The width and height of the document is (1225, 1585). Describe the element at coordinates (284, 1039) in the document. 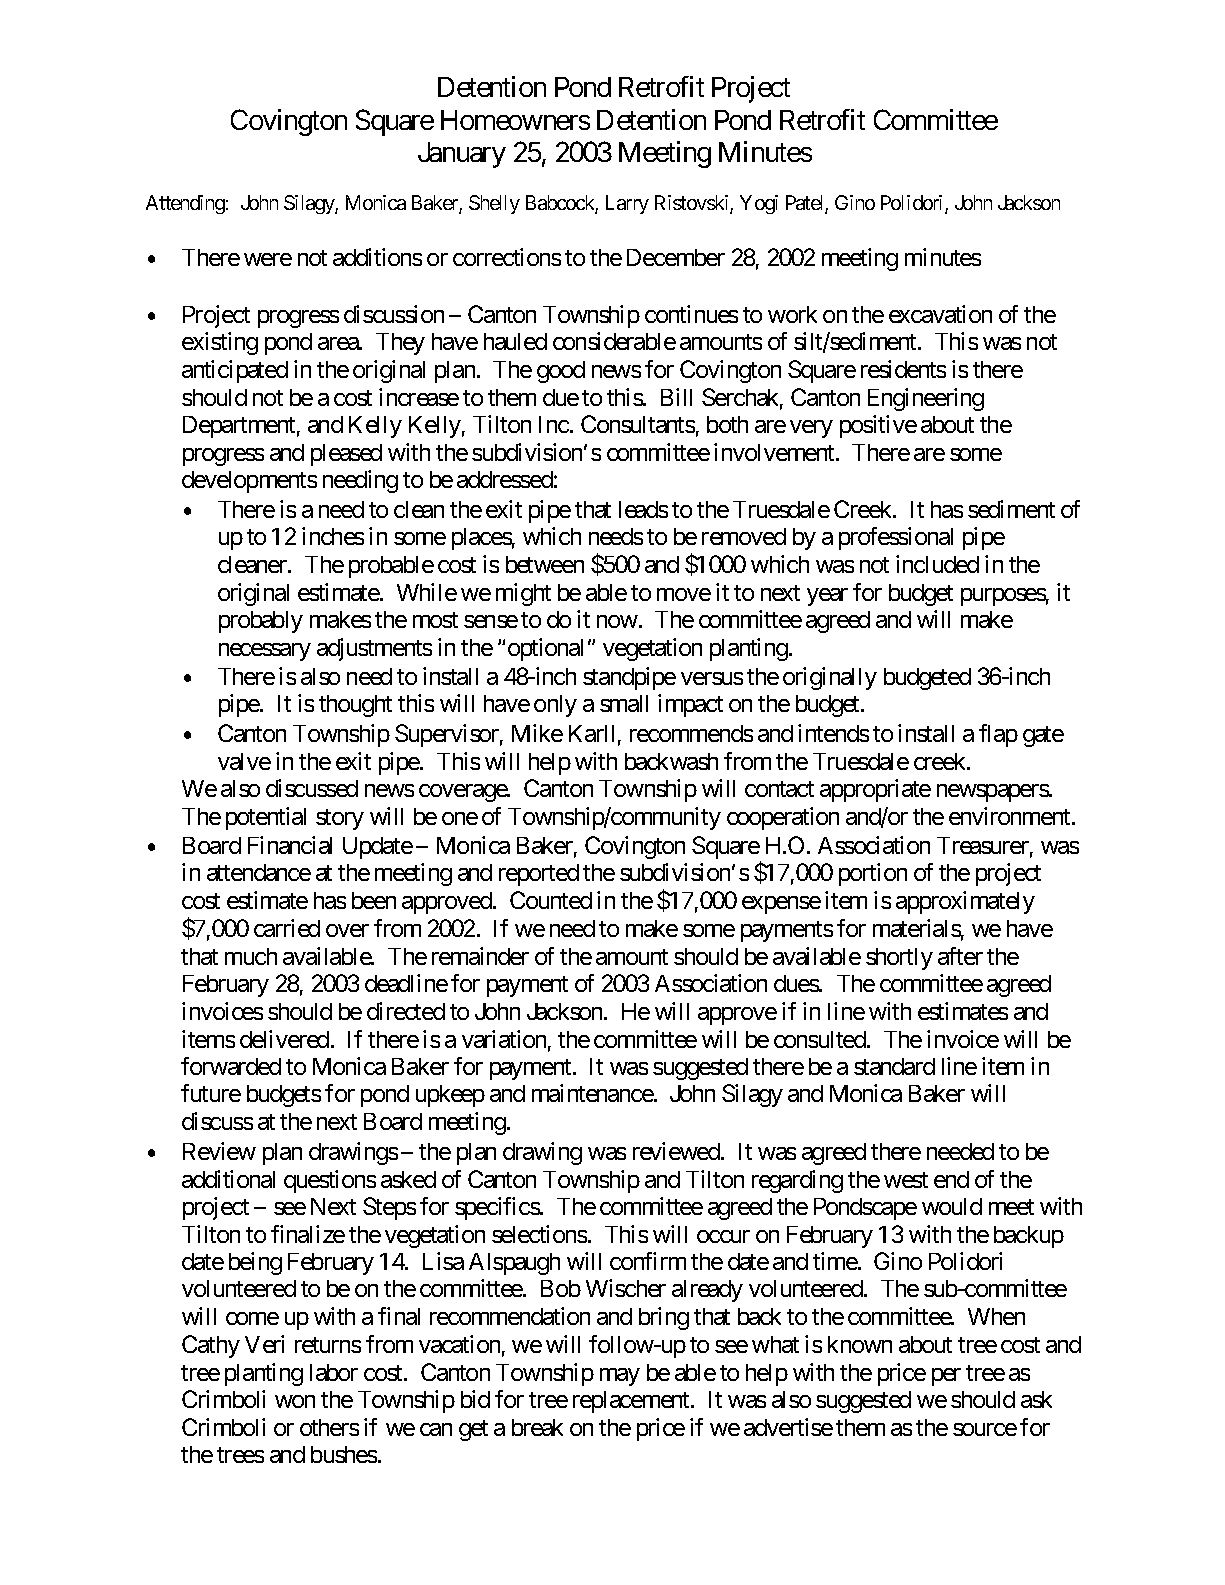

I see `delivered` at that location.
